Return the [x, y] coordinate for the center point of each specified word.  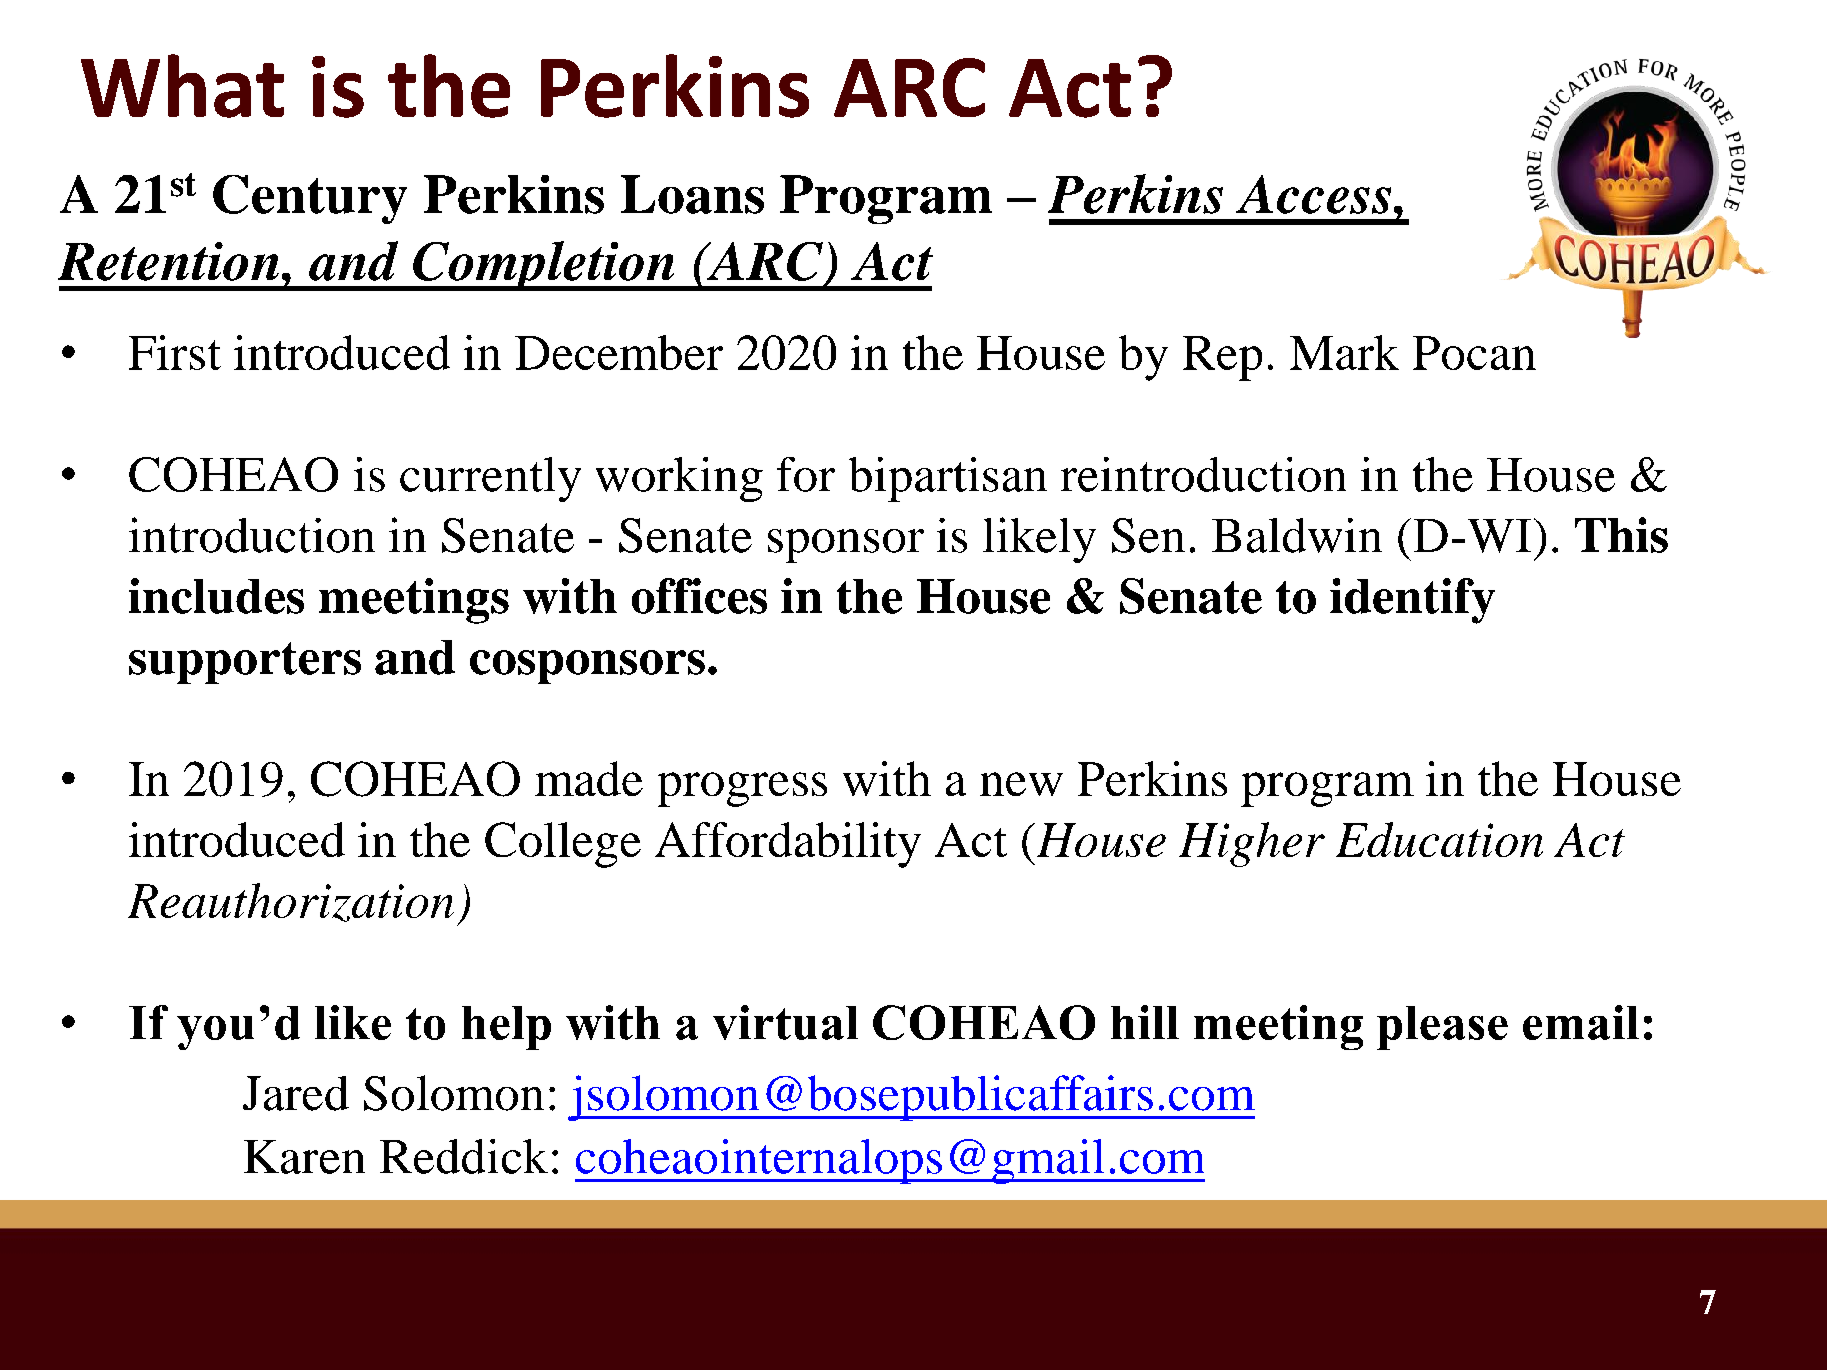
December [619, 352]
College [563, 845]
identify [1412, 601]
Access [1313, 194]
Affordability [788, 845]
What [182, 86]
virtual [785, 1022]
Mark [1344, 352]
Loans [692, 194]
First [175, 352]
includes [216, 596]
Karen [304, 1157]
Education [1439, 839]
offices [699, 596]
